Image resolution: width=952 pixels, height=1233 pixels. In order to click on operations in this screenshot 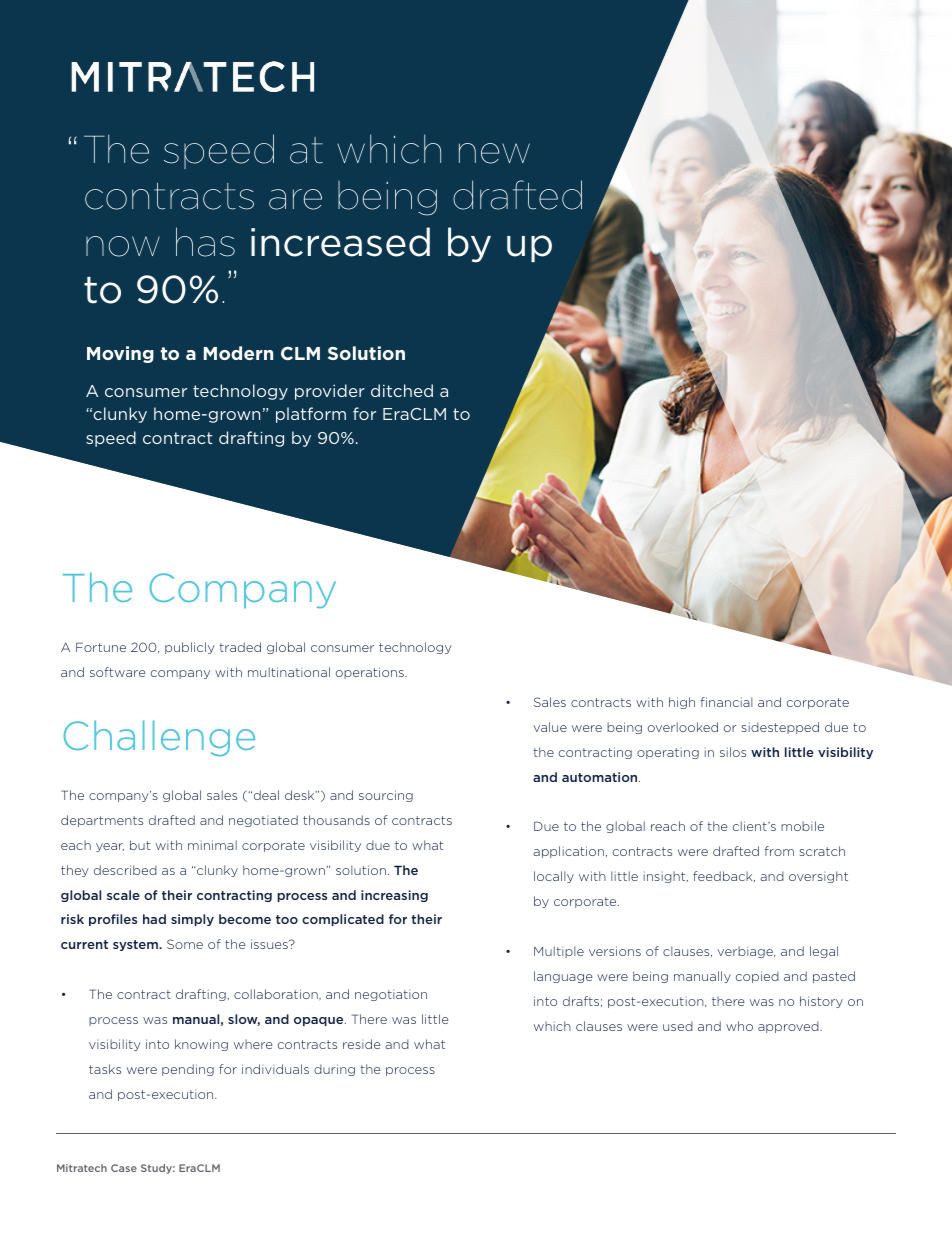, I will do `click(371, 673)`.
